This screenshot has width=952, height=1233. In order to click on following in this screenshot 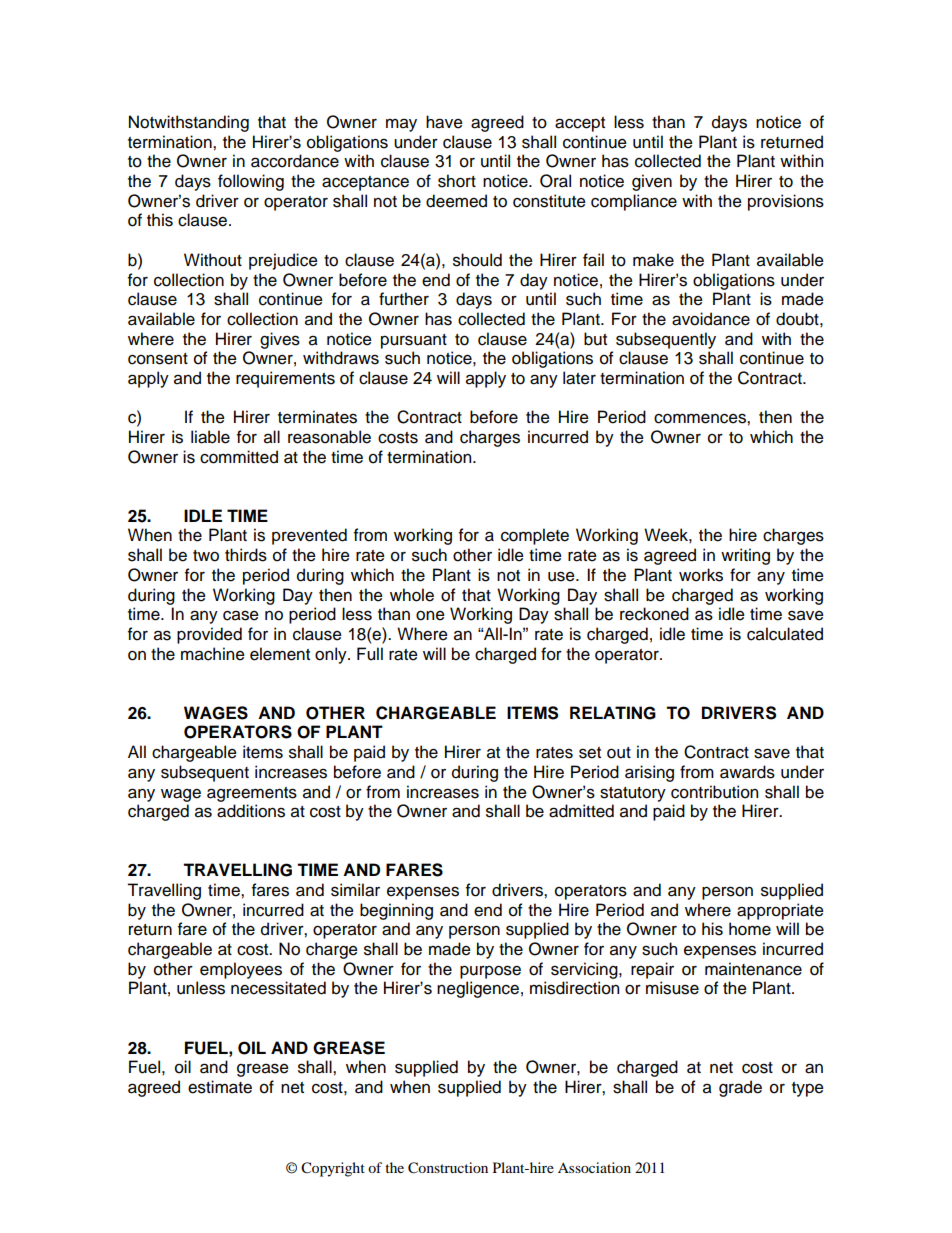, I will do `click(251, 182)`.
